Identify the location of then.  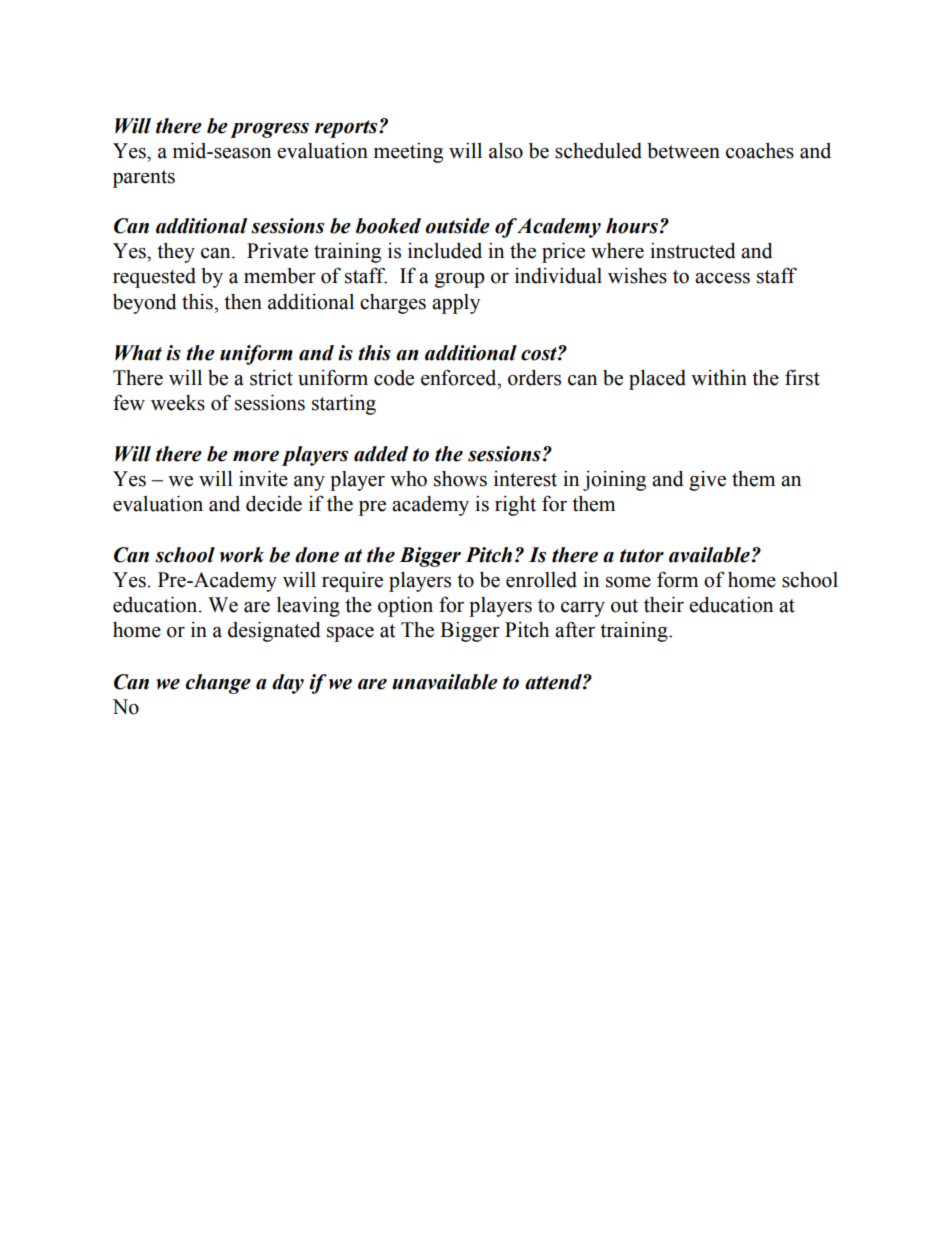
(243, 302).
